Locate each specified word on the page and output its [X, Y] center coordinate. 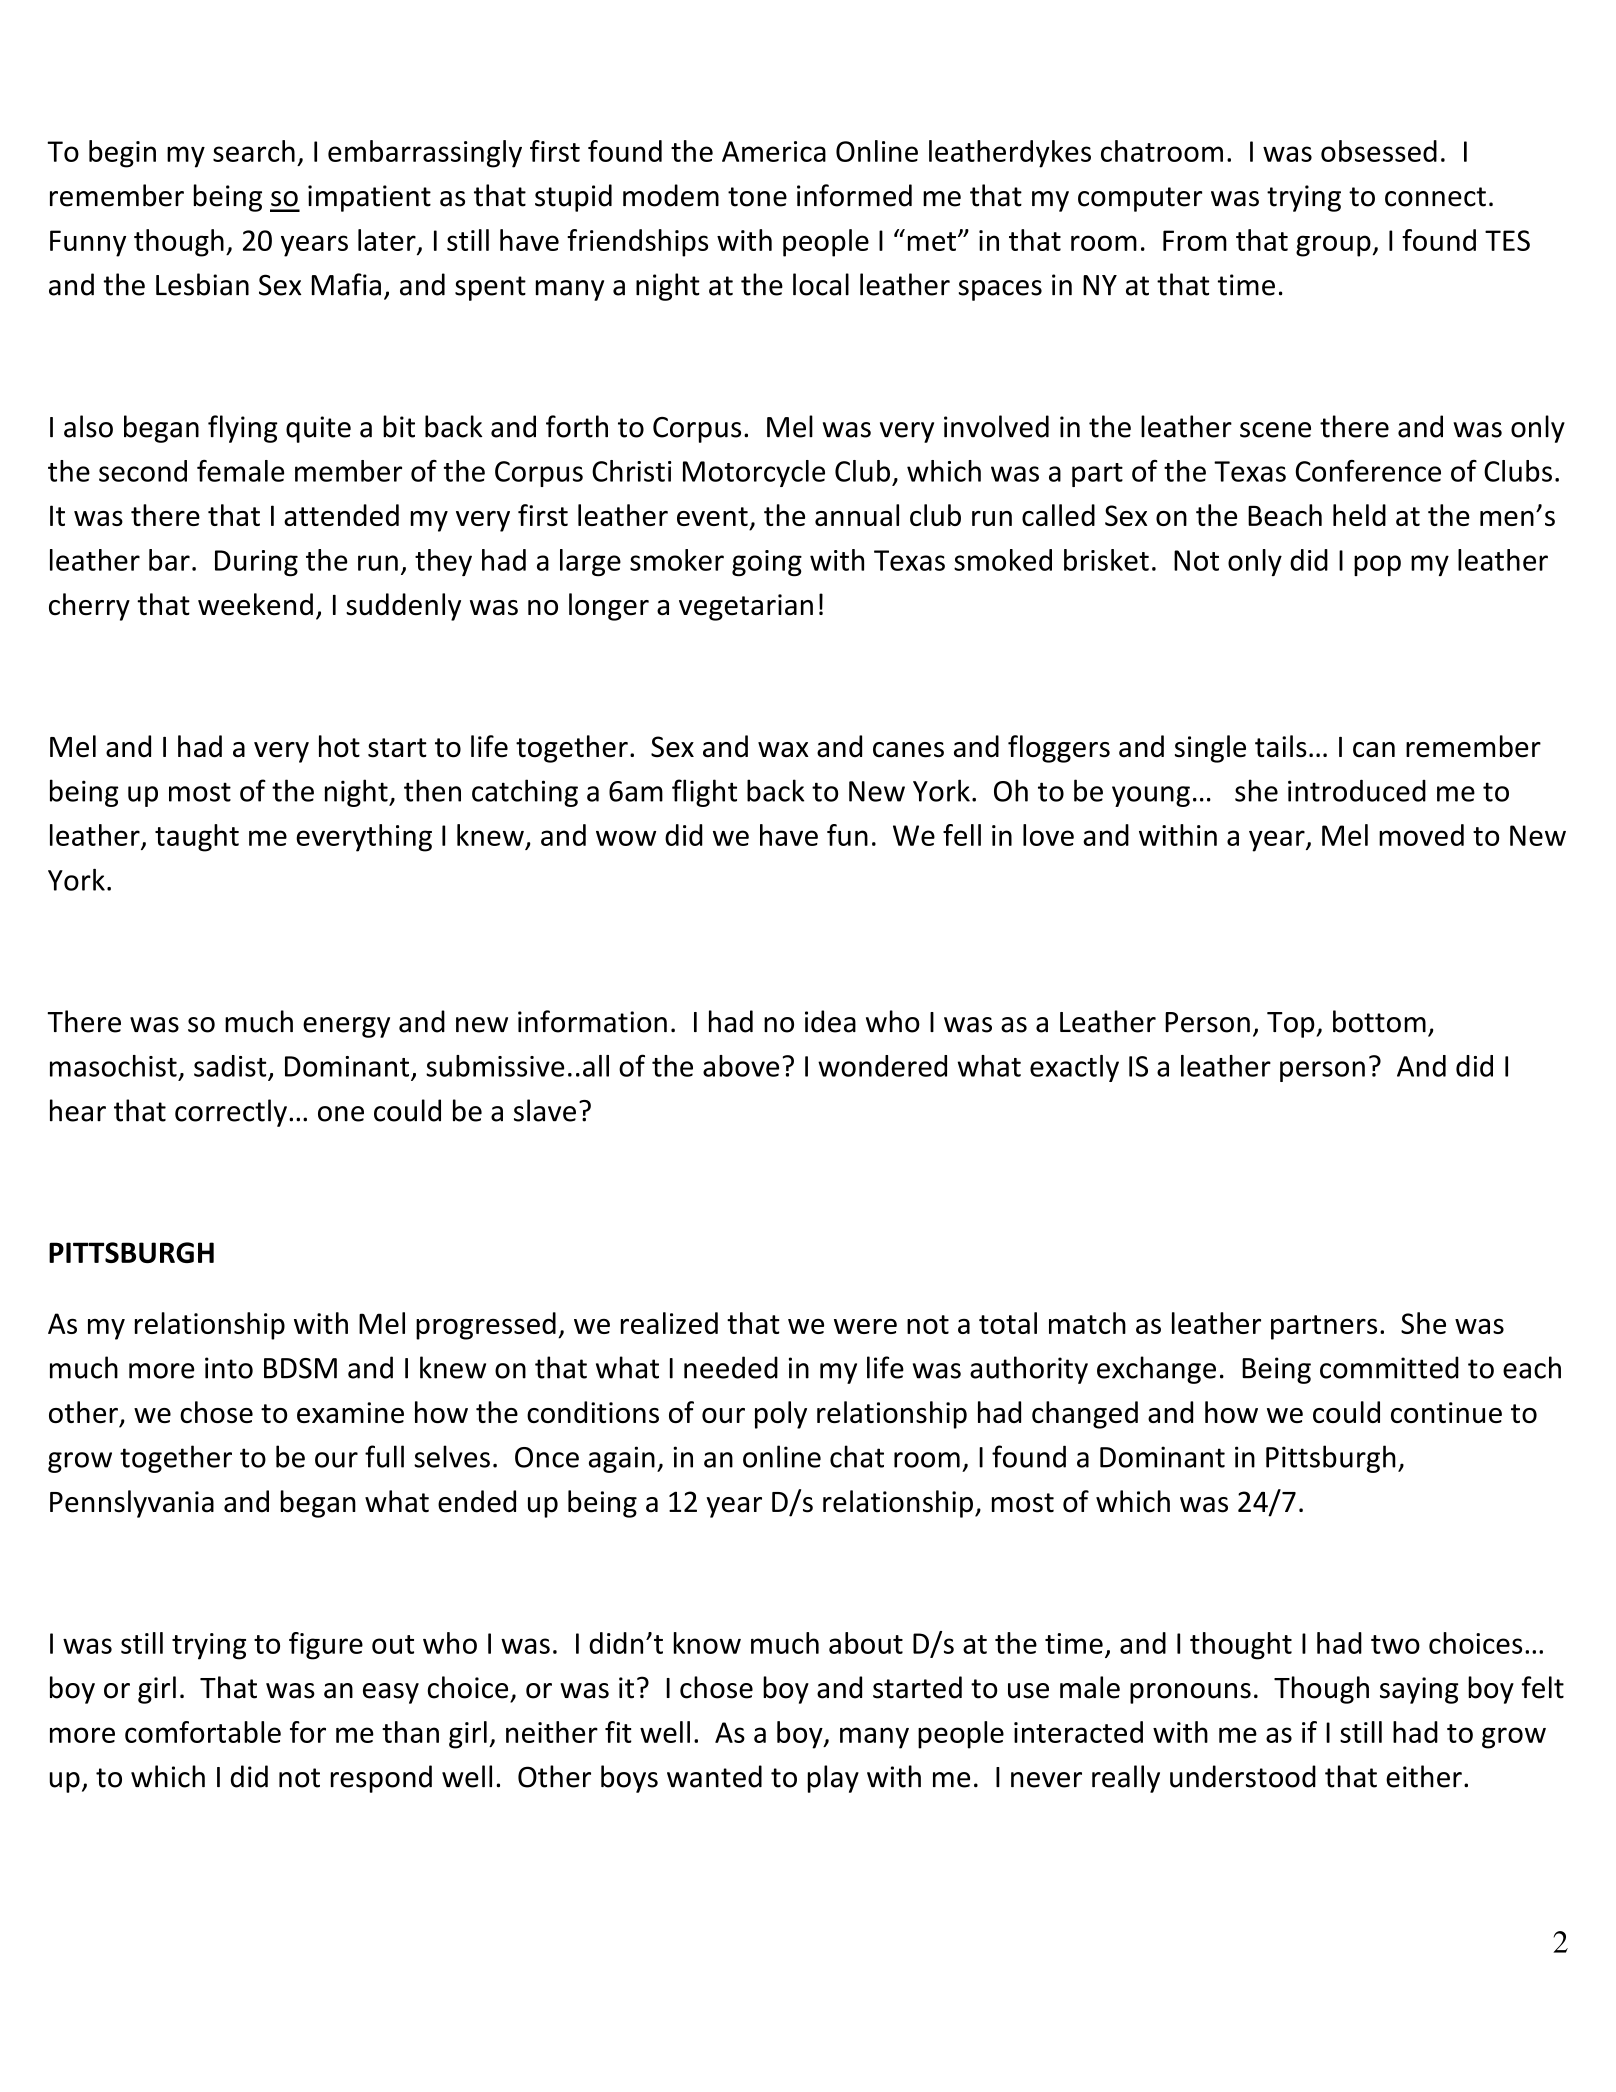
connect [1435, 197]
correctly [231, 1113]
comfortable [203, 1732]
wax [783, 750]
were [865, 1326]
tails [1281, 746]
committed [1389, 1367]
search [254, 151]
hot [339, 746]
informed [854, 195]
